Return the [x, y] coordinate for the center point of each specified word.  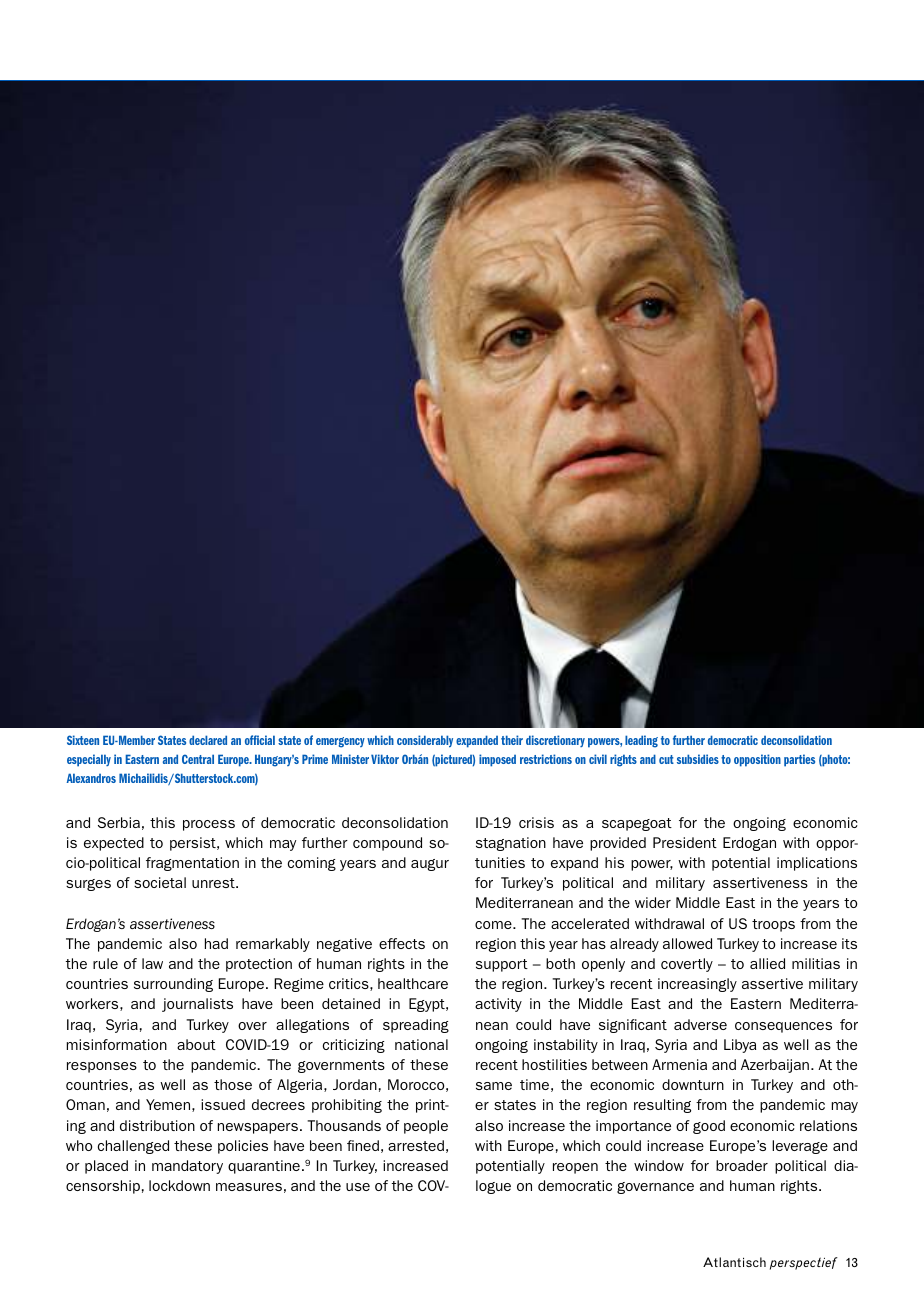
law [152, 963]
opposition [757, 760]
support [502, 965]
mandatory [187, 1167]
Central [198, 759]
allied [767, 963]
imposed [497, 760]
